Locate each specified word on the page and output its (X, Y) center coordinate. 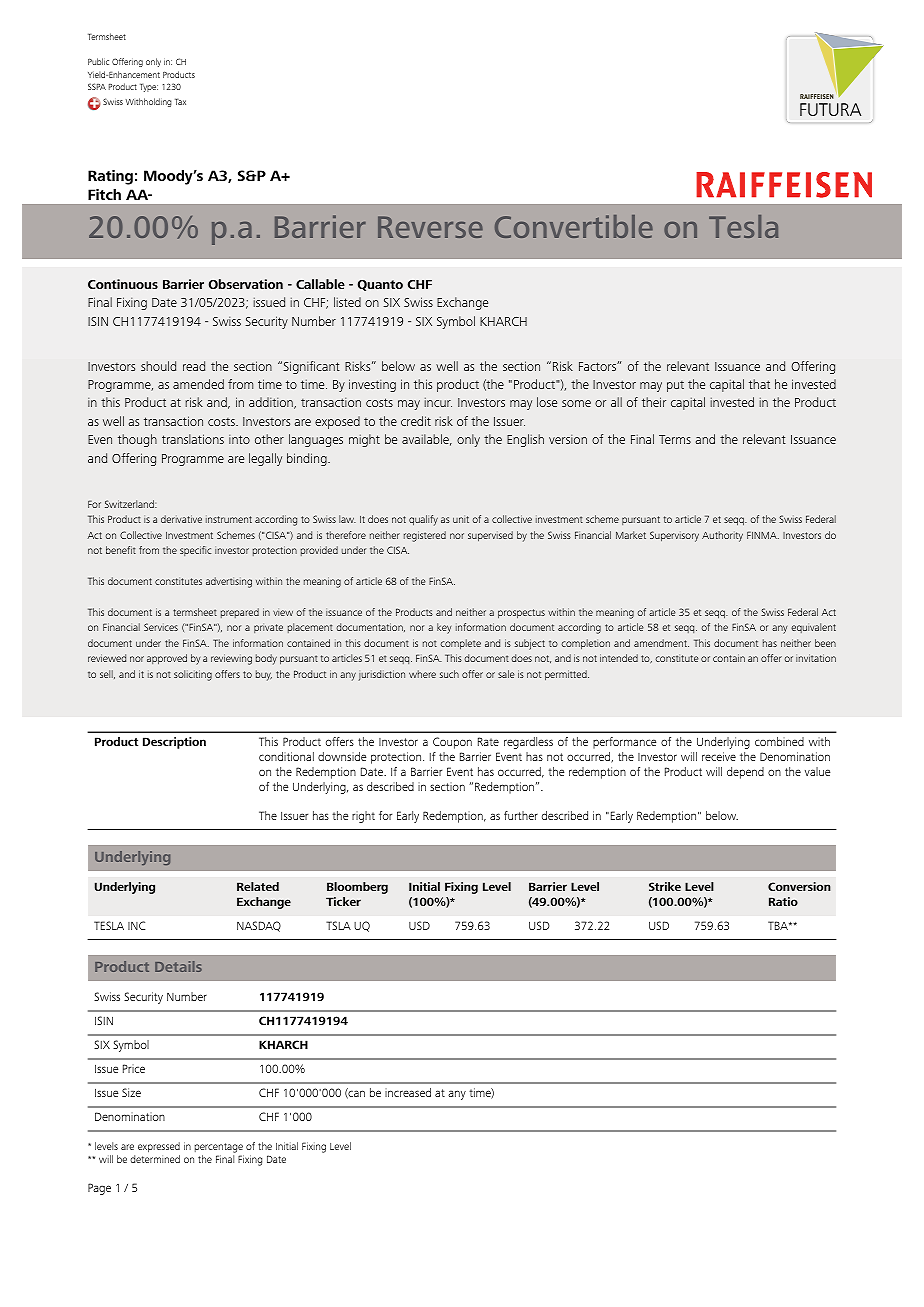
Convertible (574, 226)
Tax (180, 102)
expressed (159, 1149)
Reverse (430, 227)
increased (408, 1092)
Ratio (783, 901)
